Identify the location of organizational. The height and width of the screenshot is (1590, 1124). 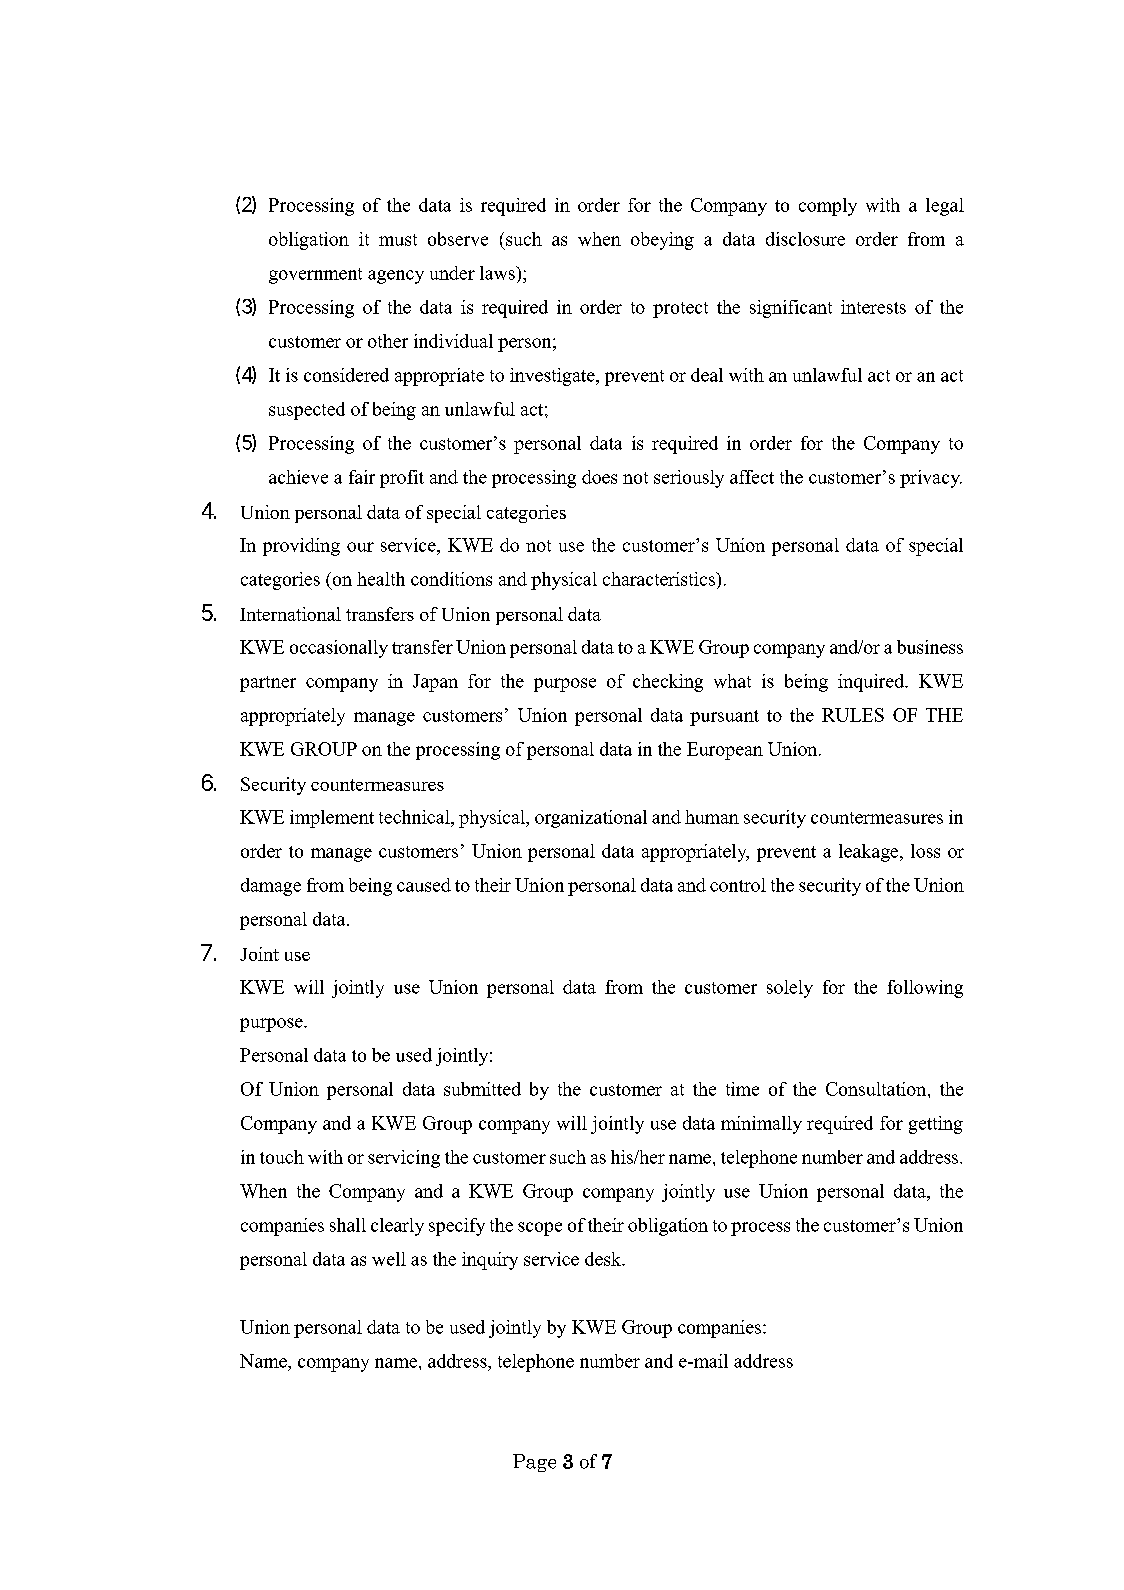
(591, 819).
